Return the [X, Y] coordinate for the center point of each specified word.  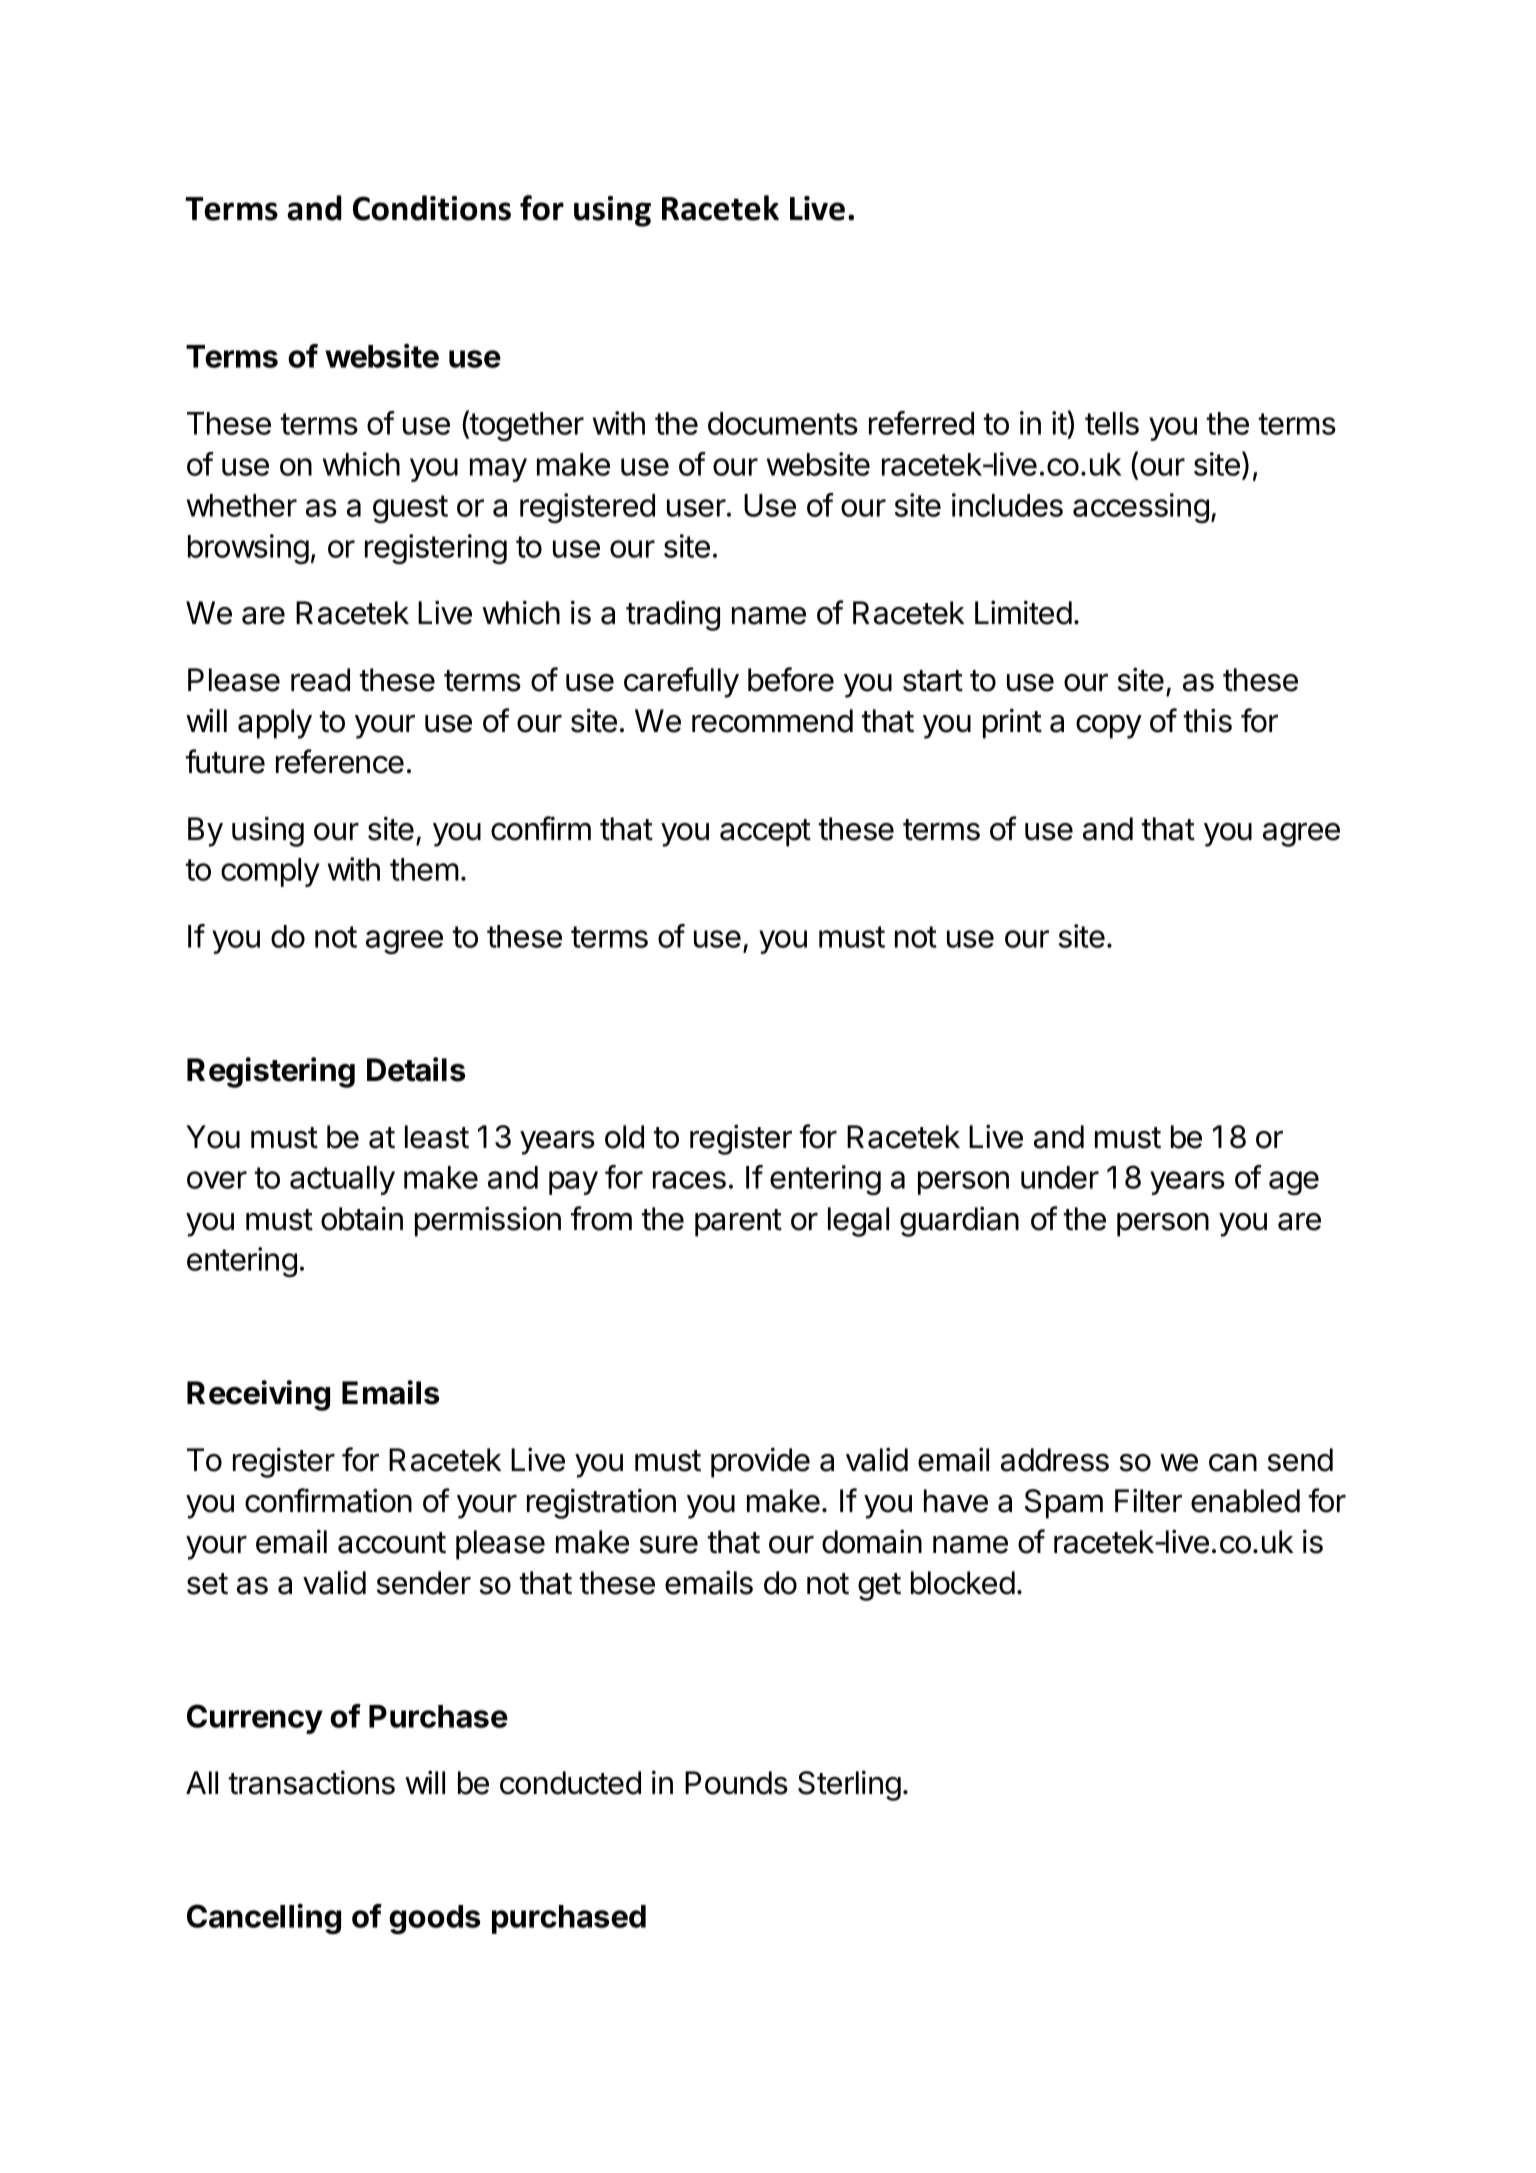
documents [783, 423]
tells [1112, 423]
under [1060, 1177]
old [624, 1137]
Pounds [736, 1783]
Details [416, 1069]
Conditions [432, 208]
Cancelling [264, 1918]
